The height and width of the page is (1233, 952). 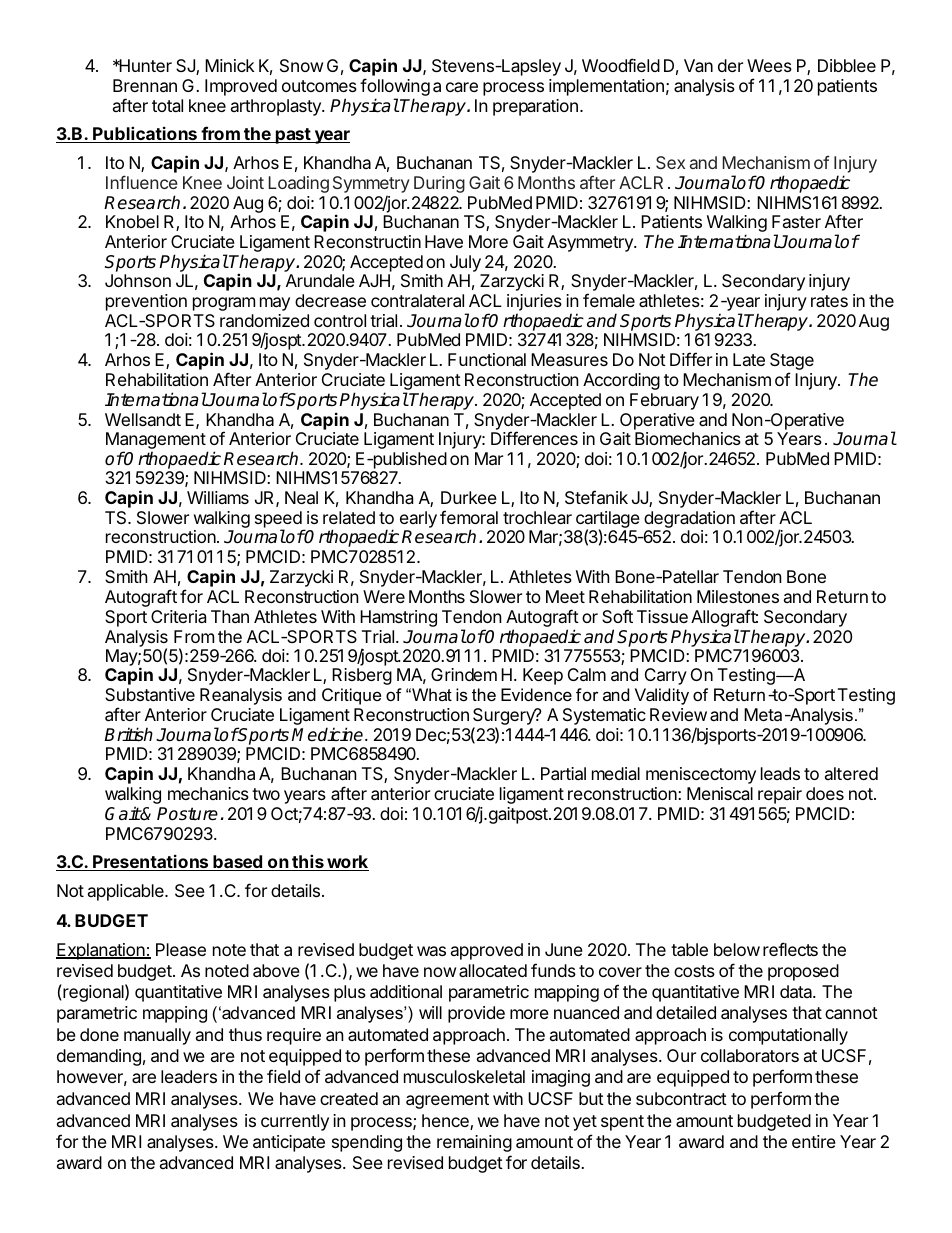 I want to click on program, so click(x=224, y=304).
